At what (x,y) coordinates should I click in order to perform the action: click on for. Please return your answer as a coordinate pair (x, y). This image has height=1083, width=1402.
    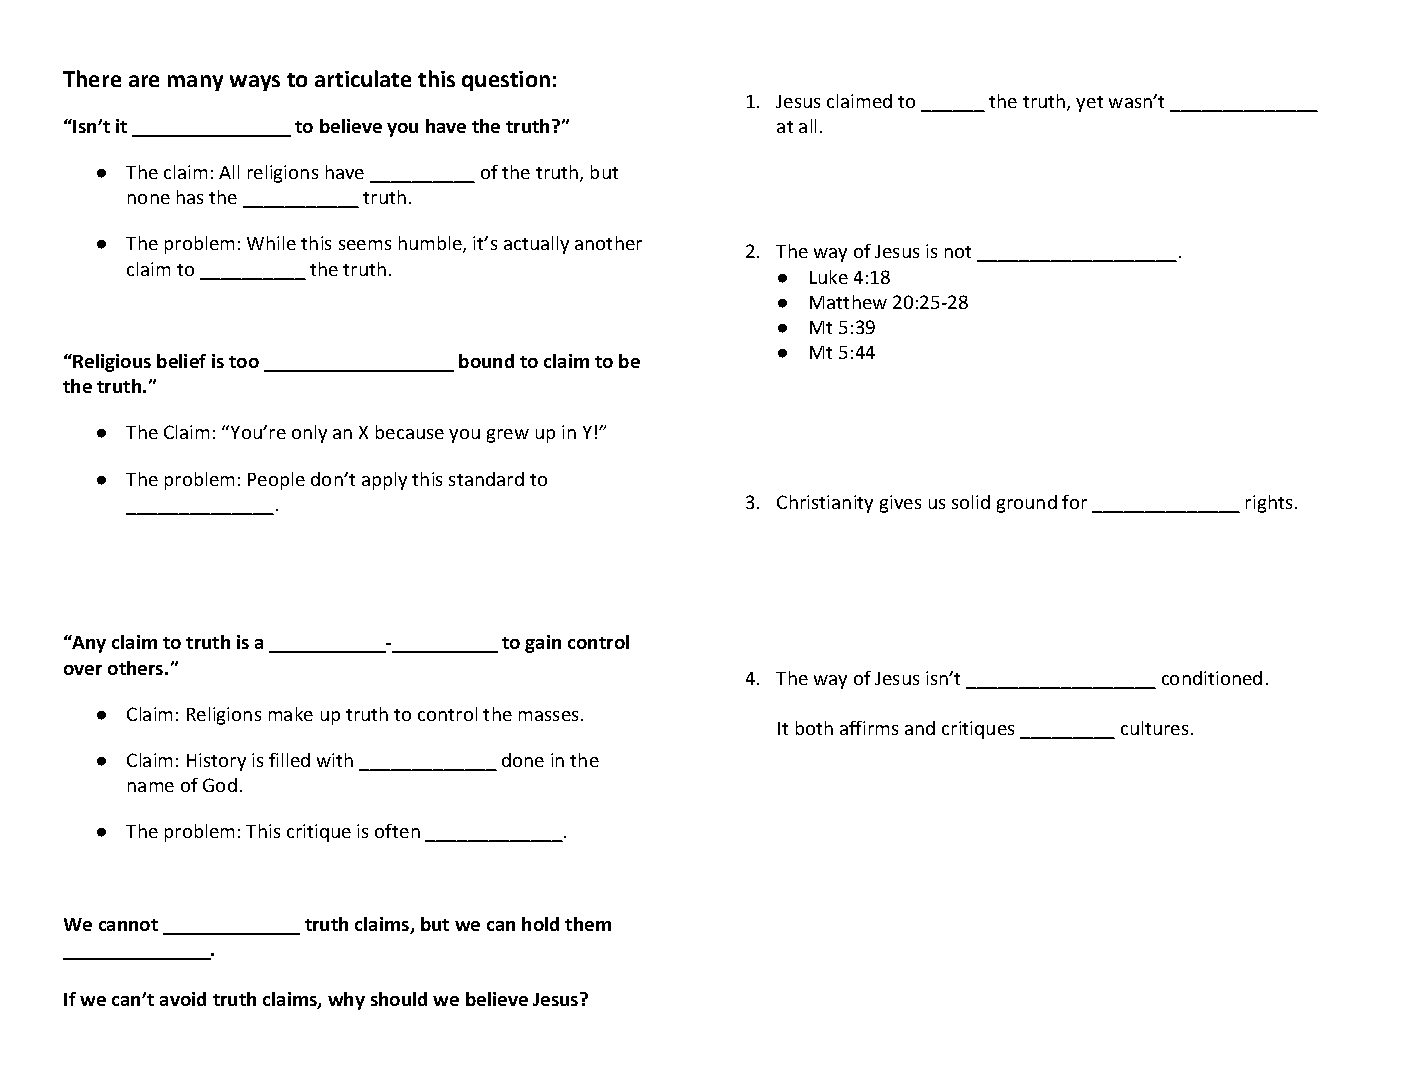
    Looking at the image, I should click on (1074, 502).
